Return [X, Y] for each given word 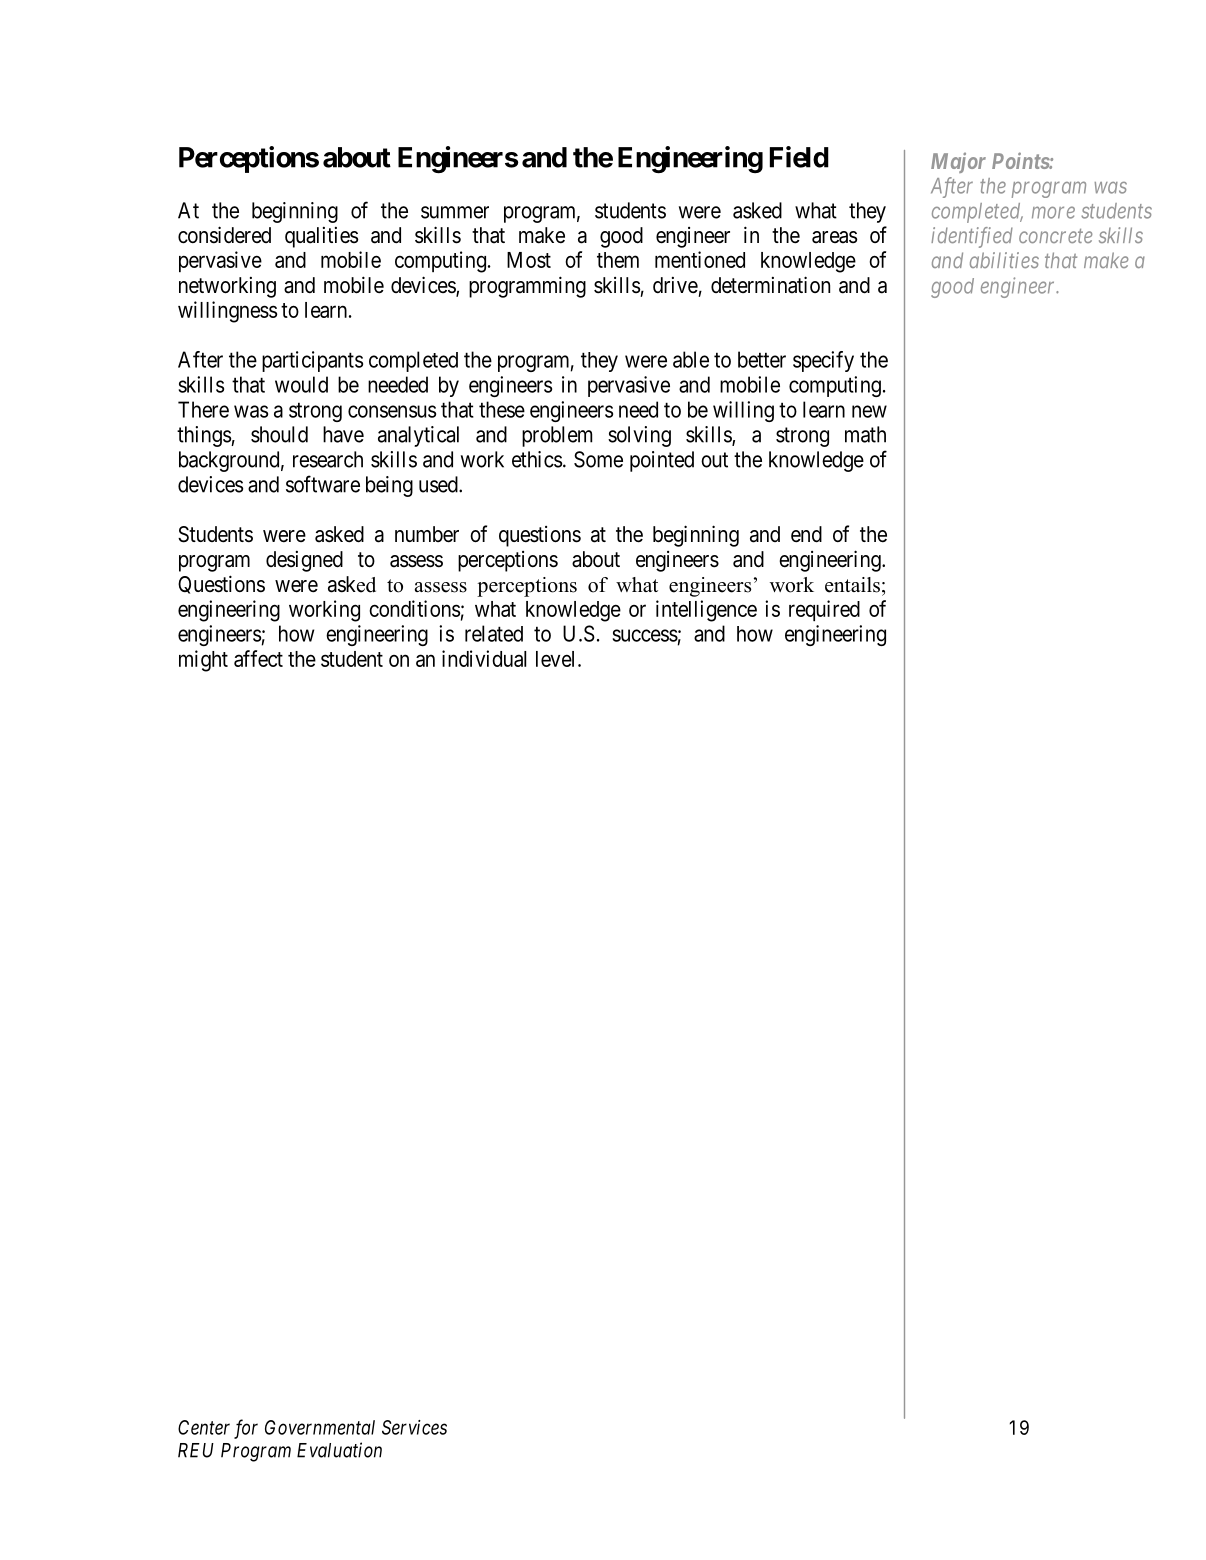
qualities [321, 237]
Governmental [320, 1427]
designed [304, 561]
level [557, 659]
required [824, 610]
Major [958, 163]
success [645, 635]
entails [852, 585]
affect [258, 658]
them [618, 260]
